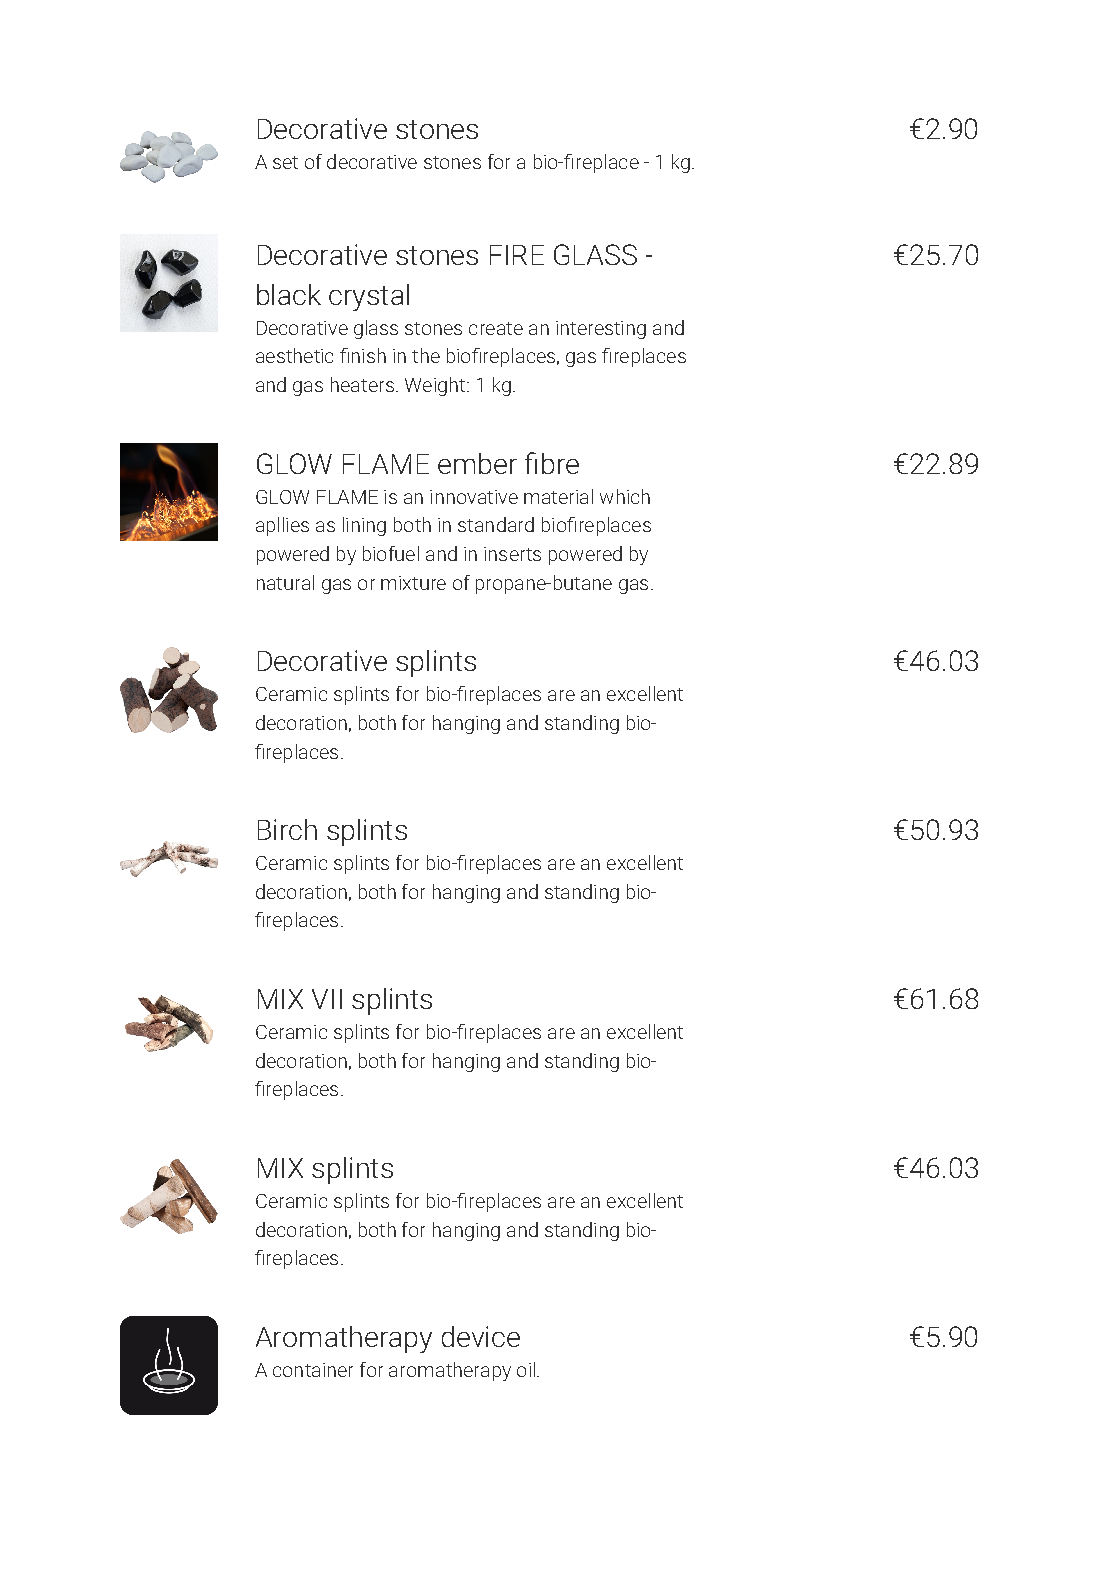 Image resolution: width=1109 pixels, height=1569 pixels. Describe the element at coordinates (285, 162) in the screenshot. I see `set` at that location.
